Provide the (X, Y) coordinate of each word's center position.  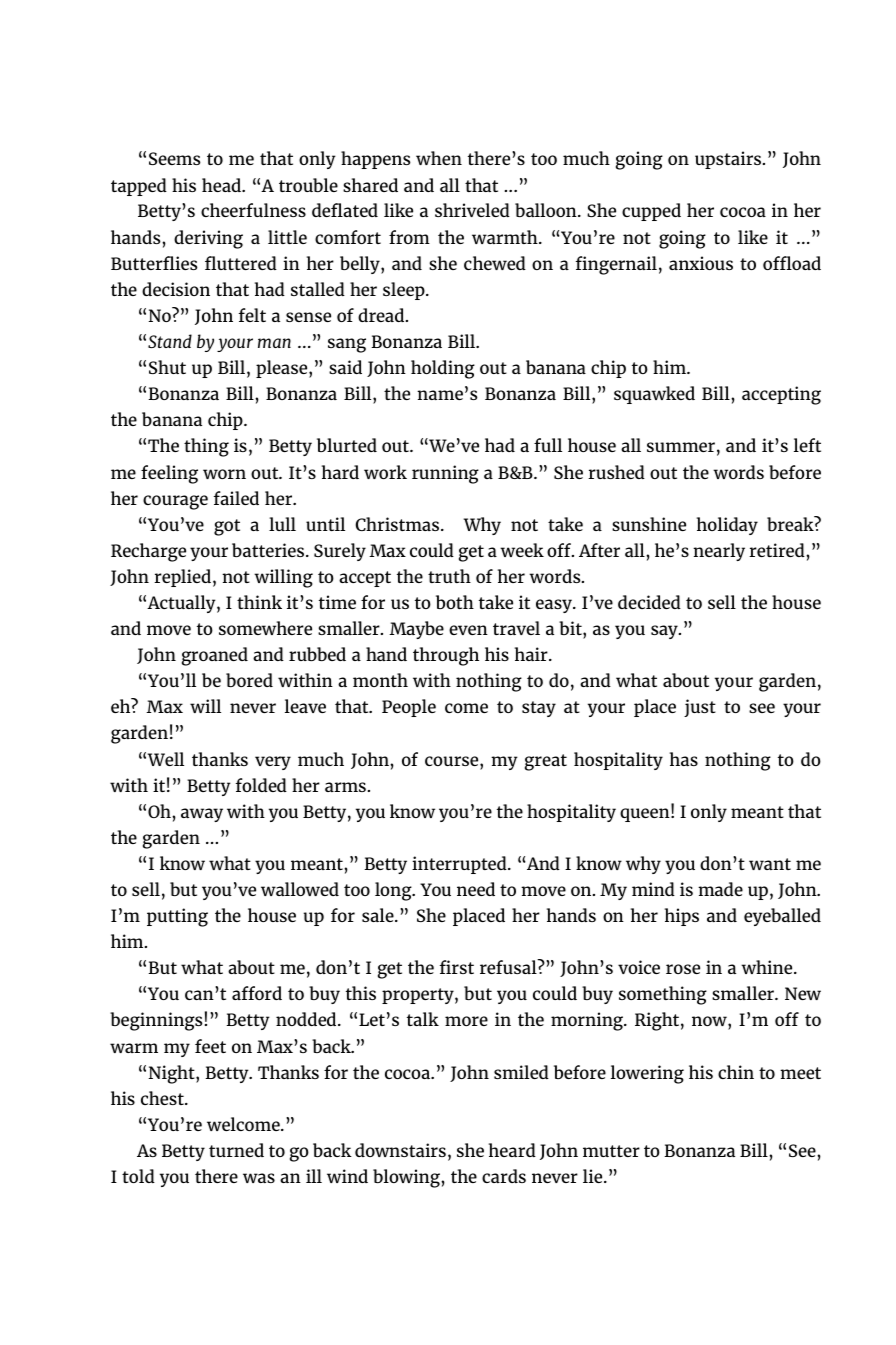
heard (512, 1150)
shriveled (472, 210)
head (222, 185)
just (700, 708)
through (446, 656)
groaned (215, 656)
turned (236, 1150)
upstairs (729, 160)
